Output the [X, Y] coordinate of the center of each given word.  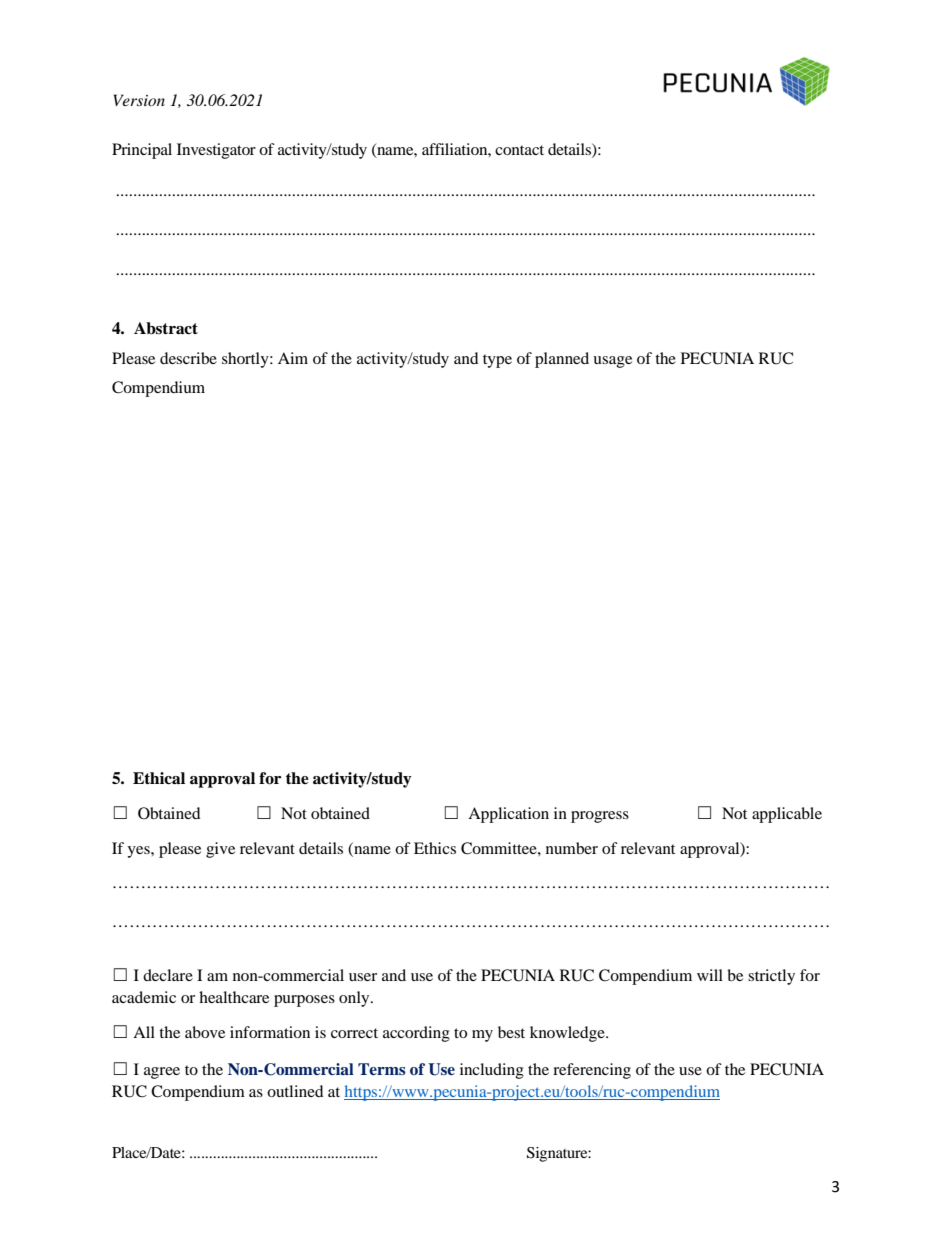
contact [519, 150]
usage [612, 362]
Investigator [216, 151]
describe [188, 358]
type [497, 361]
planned [562, 360]
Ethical [159, 778]
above [205, 1032]
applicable [787, 815]
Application [508, 815]
